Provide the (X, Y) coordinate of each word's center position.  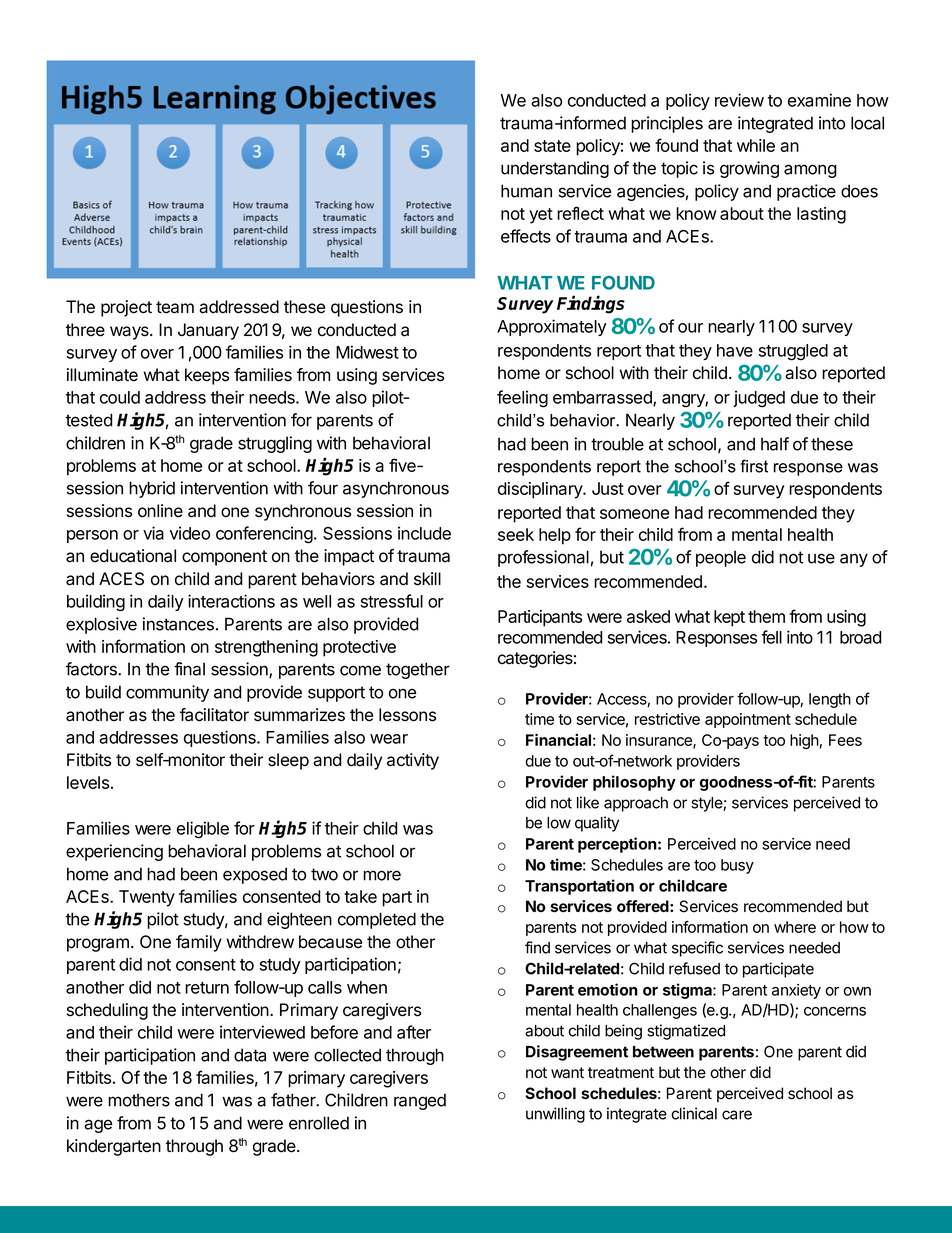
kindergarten (114, 1147)
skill (427, 579)
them (766, 616)
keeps (207, 376)
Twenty (147, 898)
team (175, 307)
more (382, 875)
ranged (420, 1101)
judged (759, 399)
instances (178, 624)
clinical (694, 1113)
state (552, 146)
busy (737, 866)
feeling (522, 399)
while (756, 145)
